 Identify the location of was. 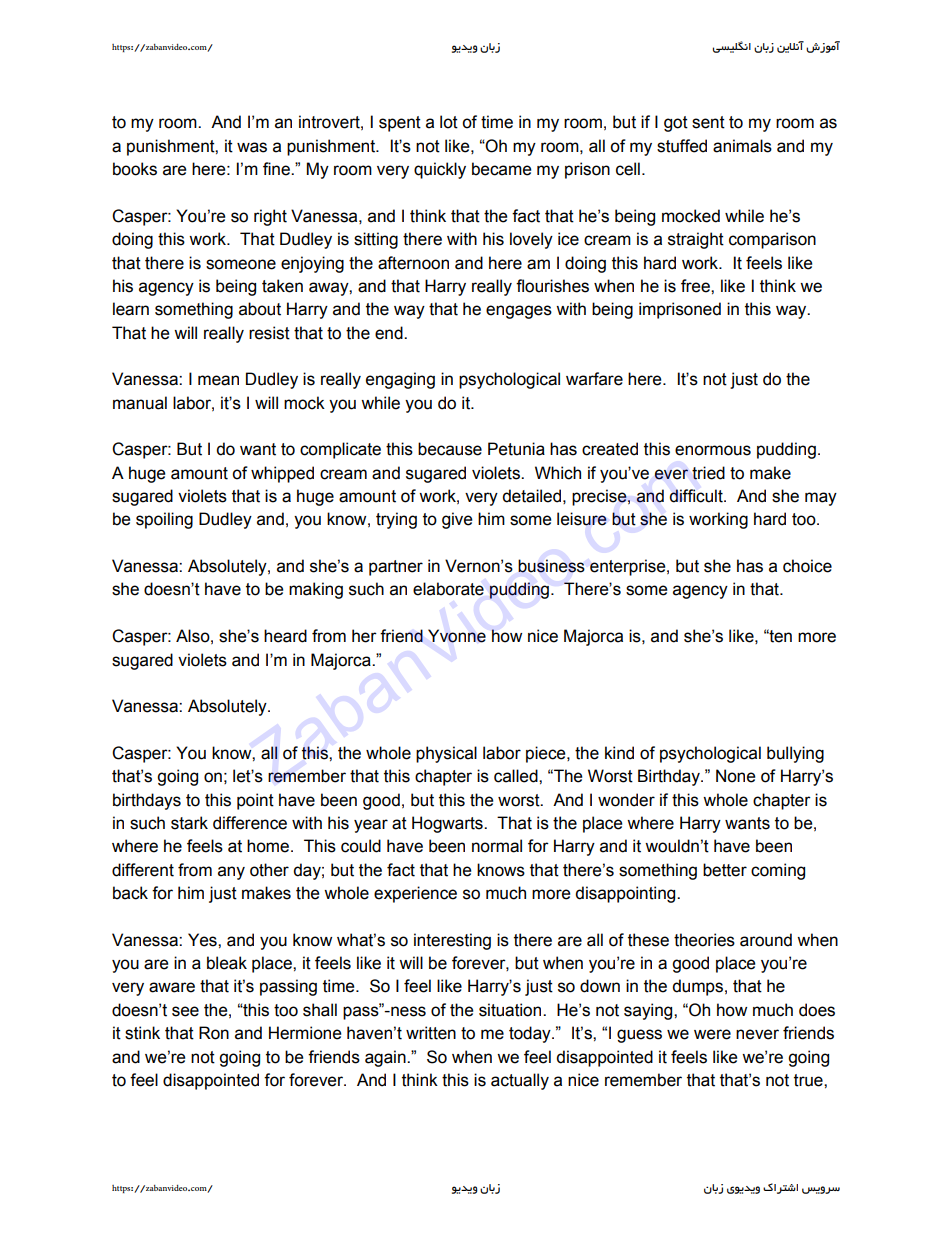
(252, 147).
